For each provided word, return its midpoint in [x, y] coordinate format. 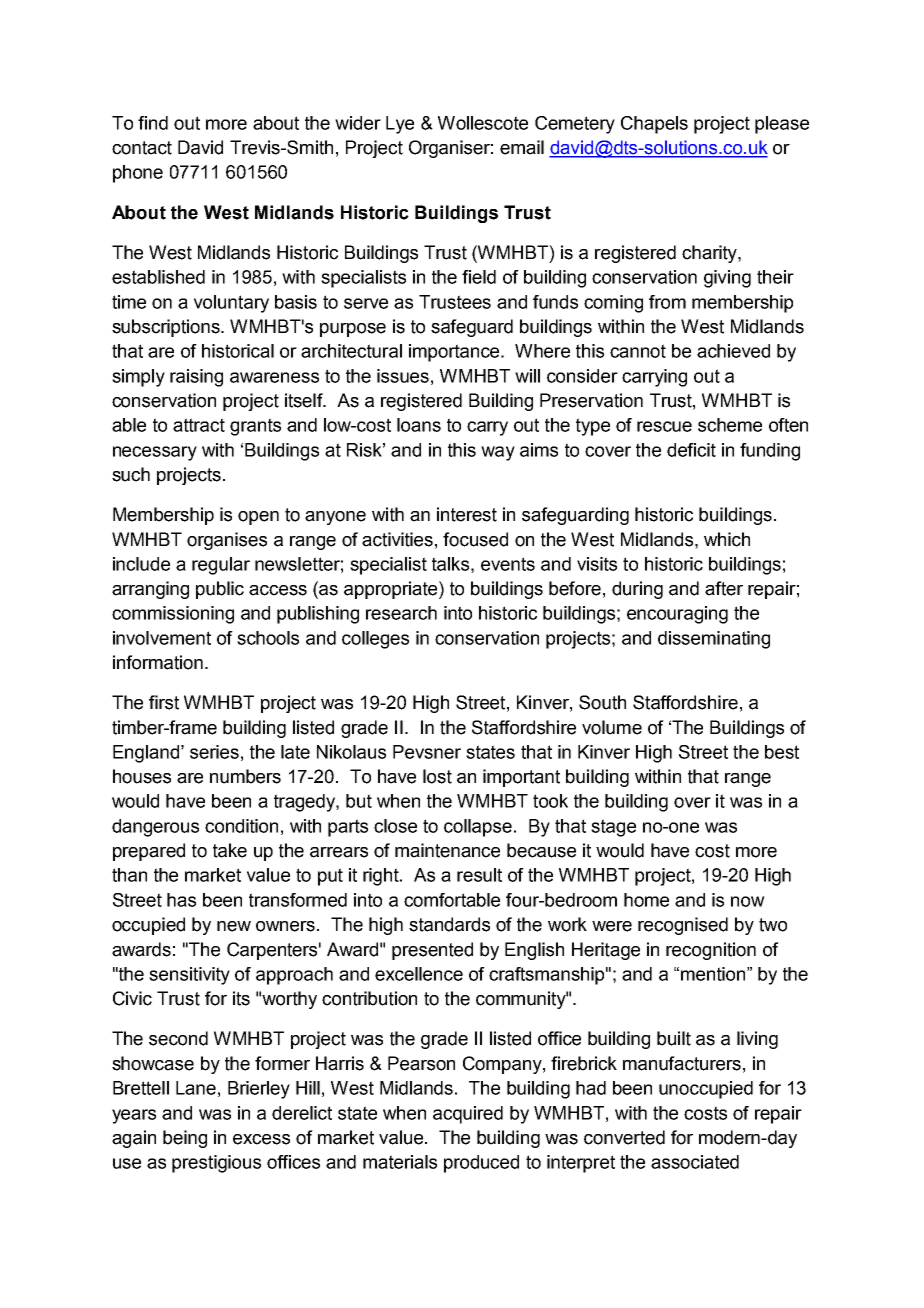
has [181, 900]
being [185, 1139]
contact [142, 148]
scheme [730, 425]
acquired [468, 1115]
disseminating [714, 640]
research [401, 613]
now [748, 901]
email [522, 147]
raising [196, 378]
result [479, 875]
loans [419, 425]
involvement [162, 638]
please [782, 125]
